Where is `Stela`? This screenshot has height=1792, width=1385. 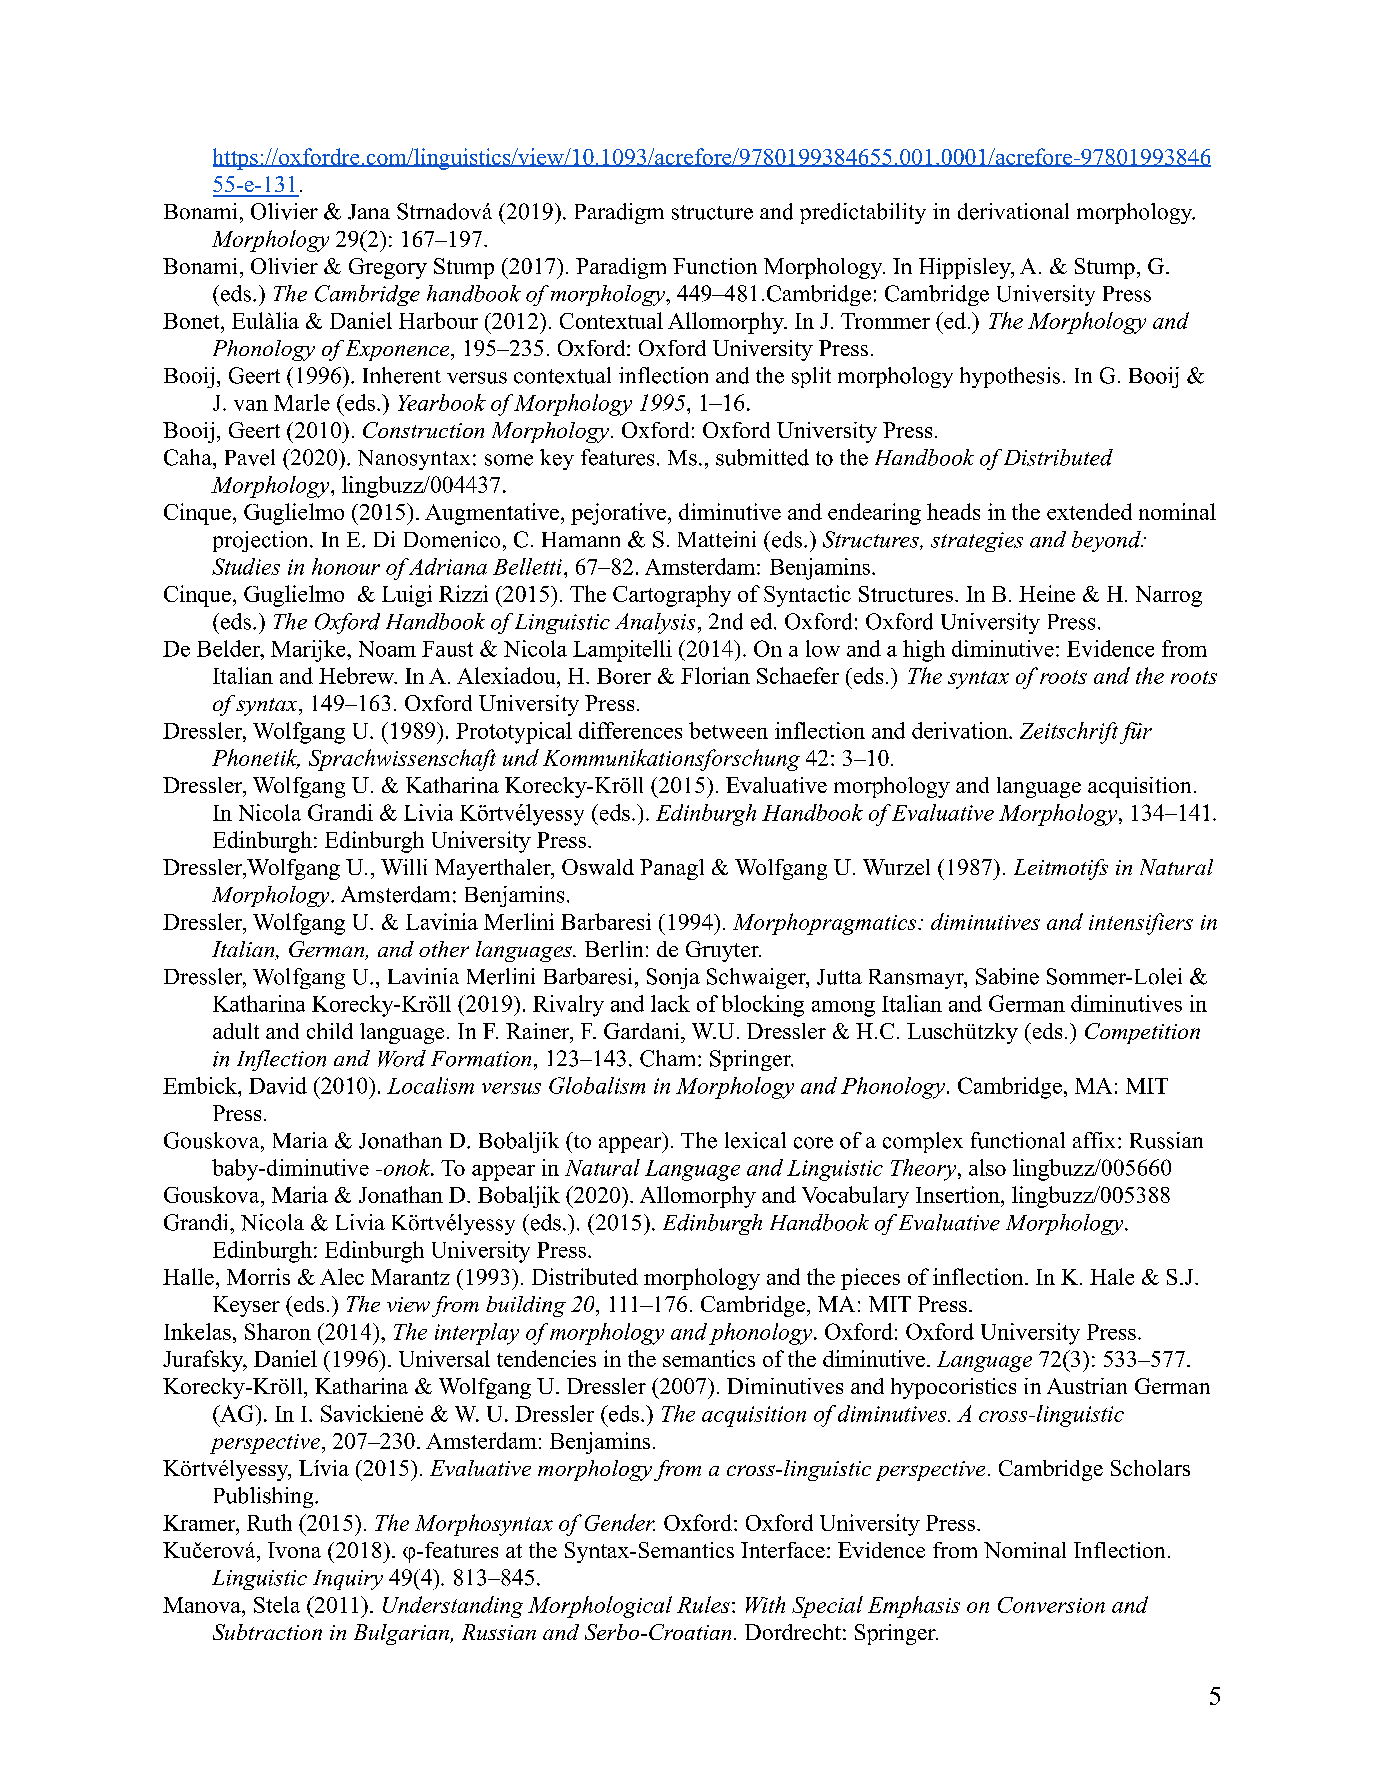 Stela is located at coordinates (277, 1604).
